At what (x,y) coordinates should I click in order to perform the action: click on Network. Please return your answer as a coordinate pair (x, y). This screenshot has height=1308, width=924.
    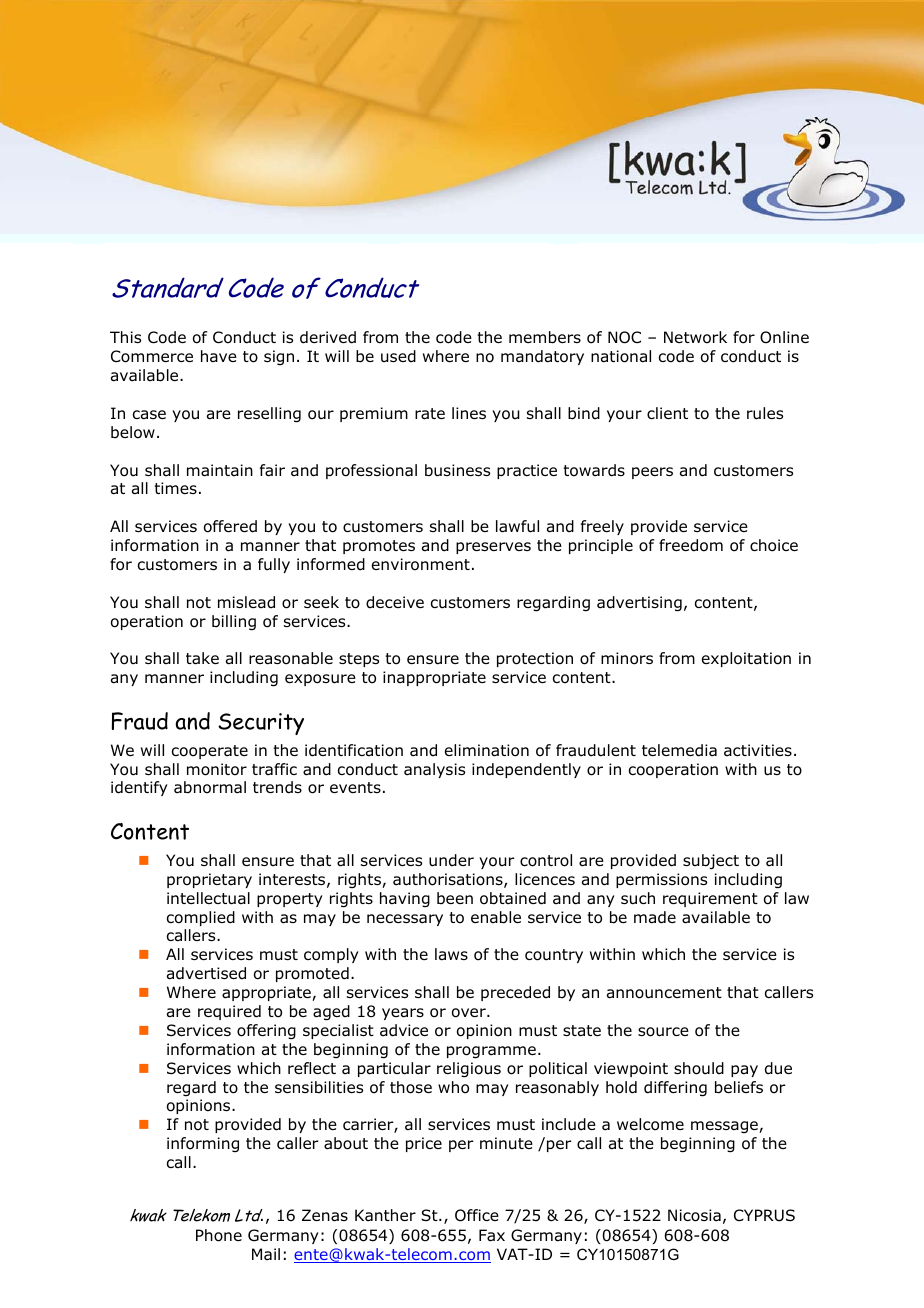
    Looking at the image, I should click on (695, 337).
